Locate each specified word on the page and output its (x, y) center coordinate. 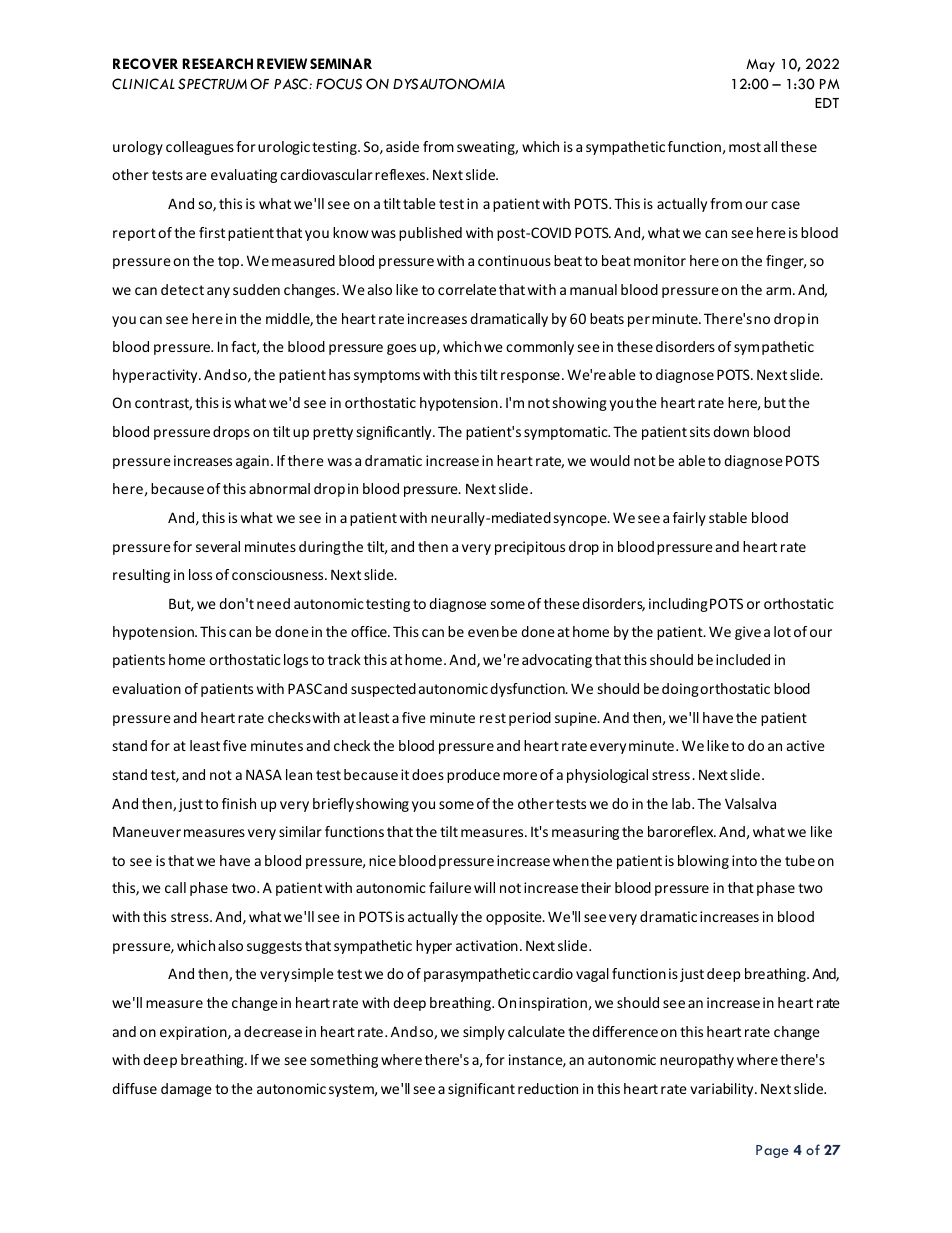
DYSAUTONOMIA (449, 84)
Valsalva (750, 803)
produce (473, 776)
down (731, 431)
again (252, 462)
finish (239, 803)
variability (723, 1090)
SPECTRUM (212, 84)
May (760, 65)
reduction (548, 1088)
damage (186, 1090)
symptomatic (567, 433)
